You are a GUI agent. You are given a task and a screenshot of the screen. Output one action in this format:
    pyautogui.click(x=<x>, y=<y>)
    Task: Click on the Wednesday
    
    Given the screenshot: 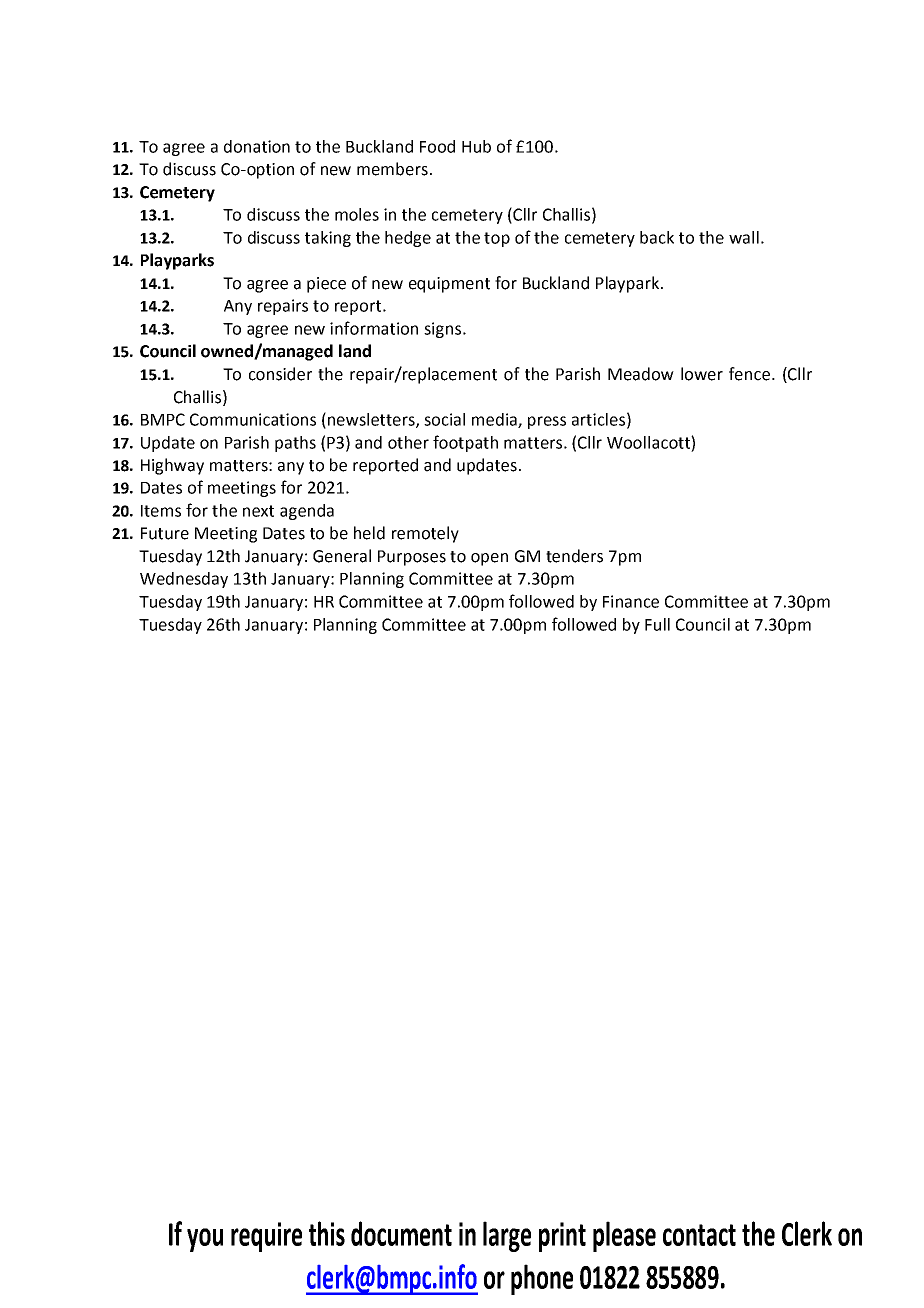 What is the action you would take?
    pyautogui.click(x=184, y=580)
